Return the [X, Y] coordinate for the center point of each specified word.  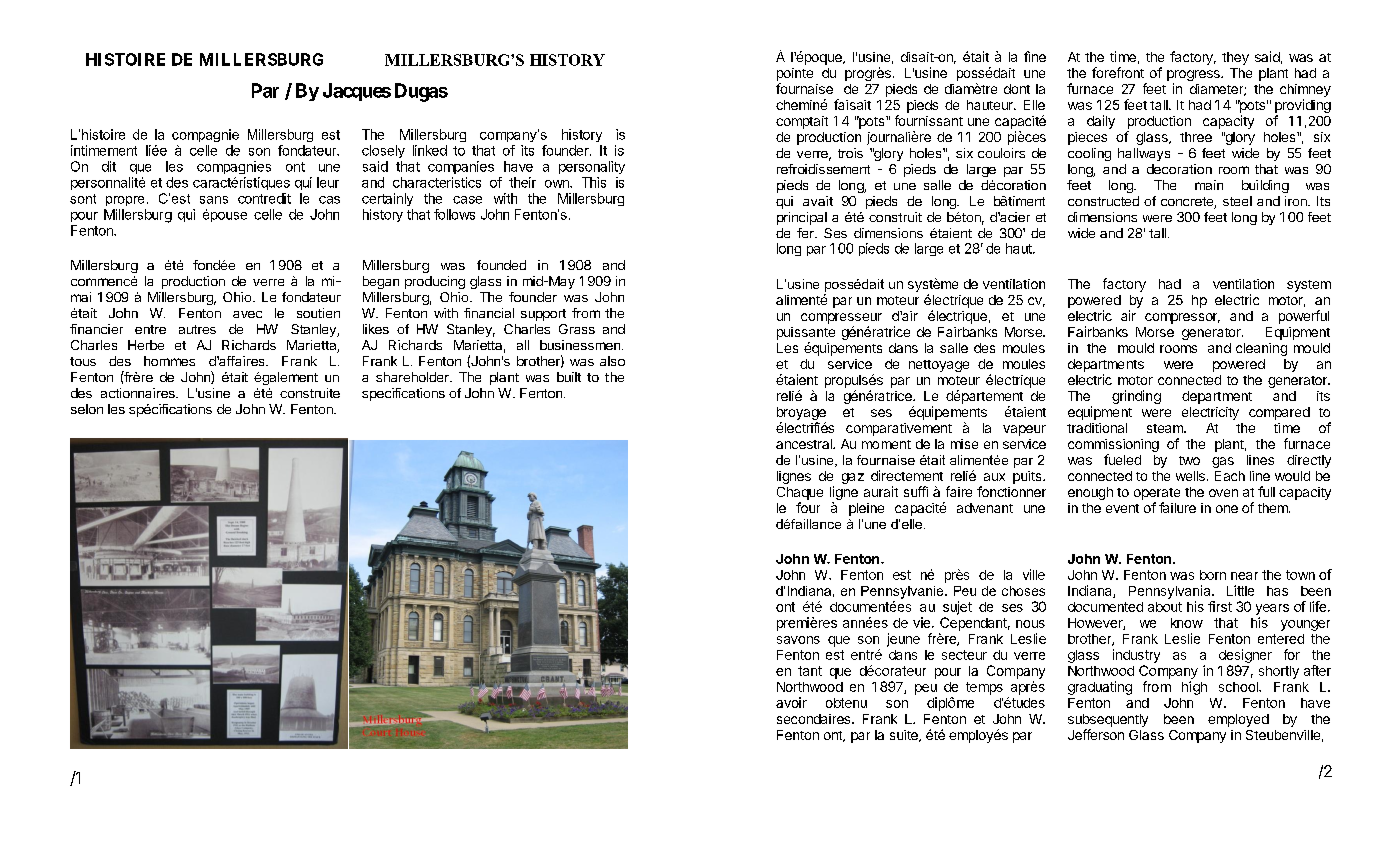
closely [383, 151]
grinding [1136, 397]
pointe [795, 74]
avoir [791, 702]
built [569, 377]
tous [83, 361]
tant [810, 671]
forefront [1118, 72]
